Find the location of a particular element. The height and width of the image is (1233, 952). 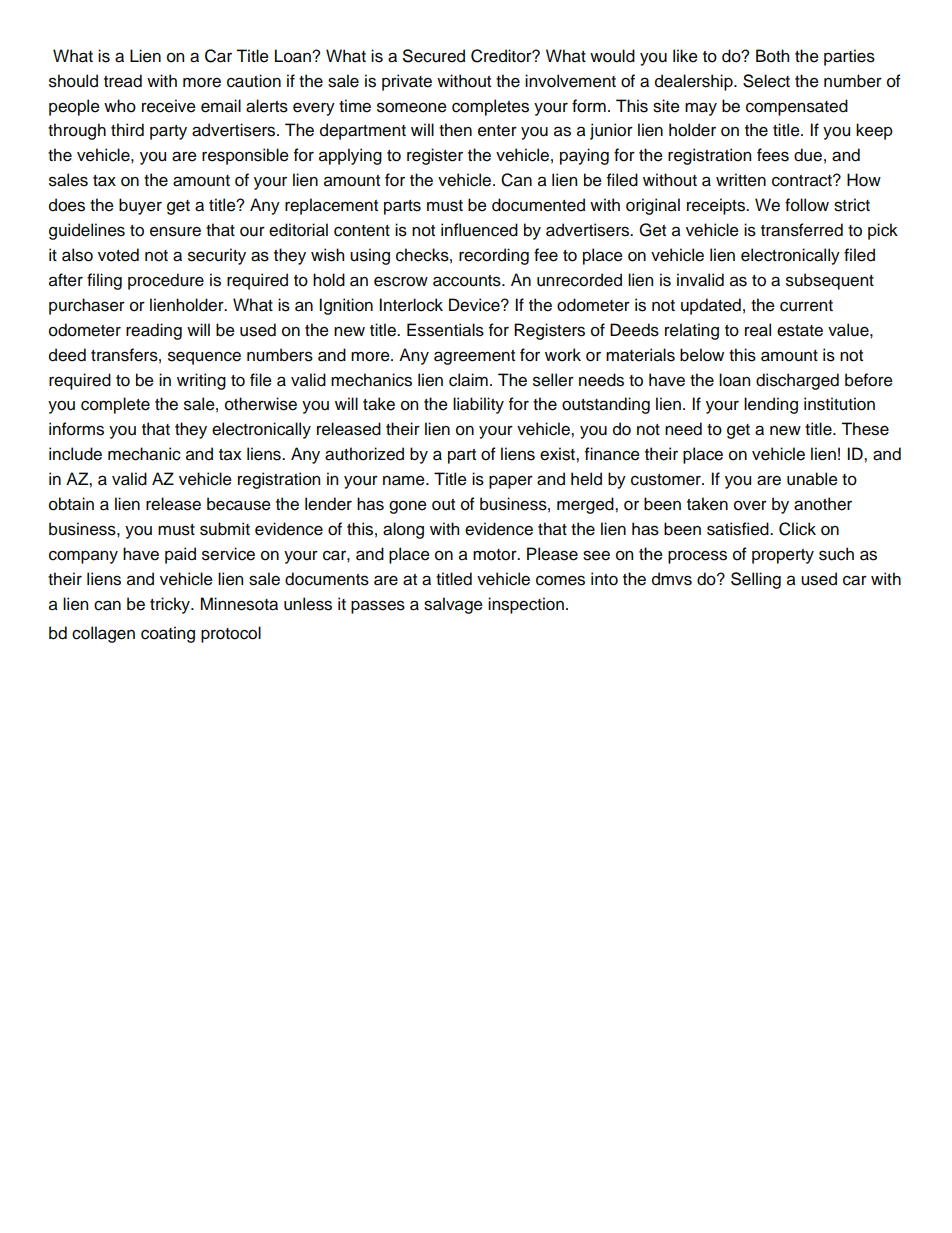

transferred is located at coordinates (802, 230).
